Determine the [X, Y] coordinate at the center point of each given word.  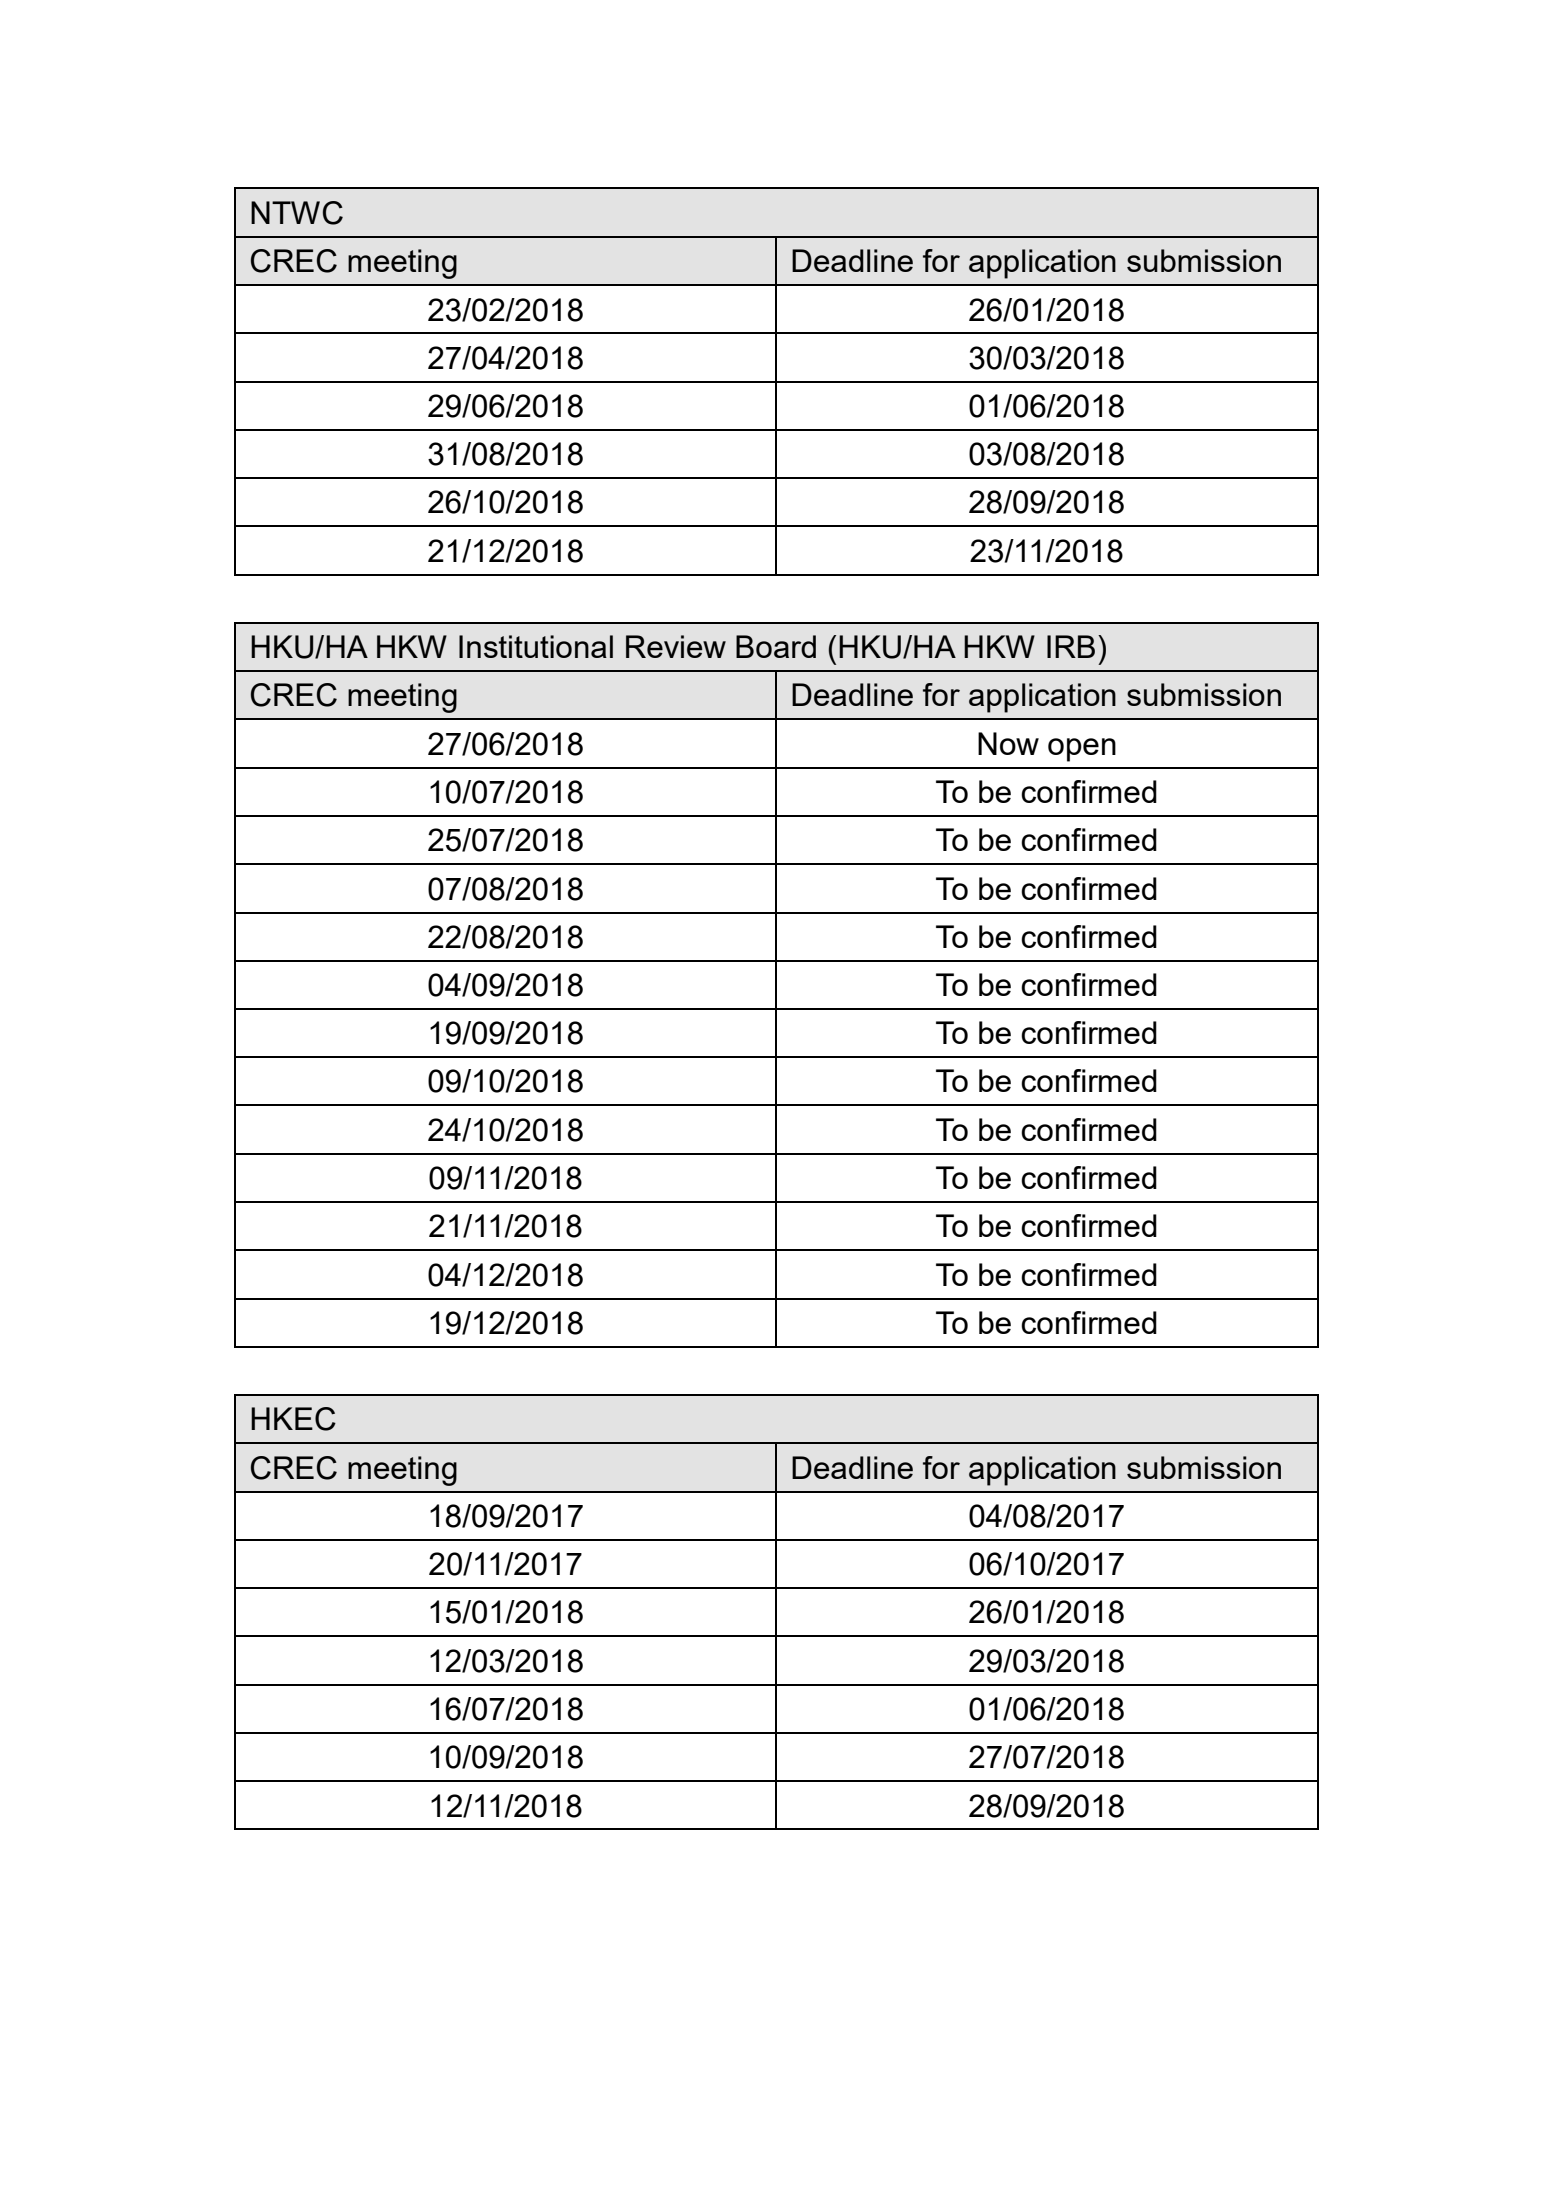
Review [676, 646]
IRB [1071, 646]
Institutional [536, 646]
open [1082, 750]
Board [776, 646]
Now [1008, 743]
